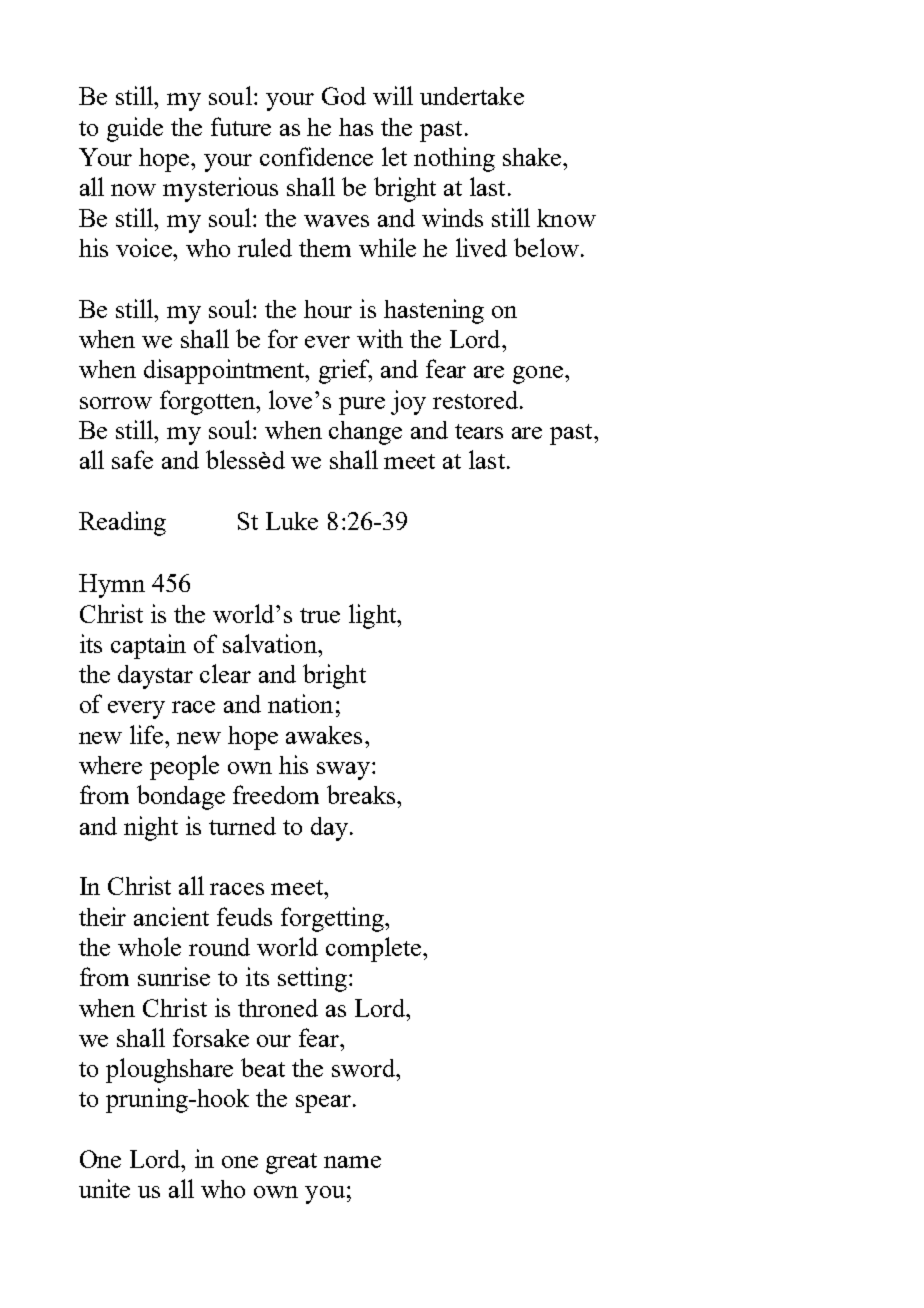 The width and height of the image is (924, 1308). I want to click on light, so click(374, 616).
